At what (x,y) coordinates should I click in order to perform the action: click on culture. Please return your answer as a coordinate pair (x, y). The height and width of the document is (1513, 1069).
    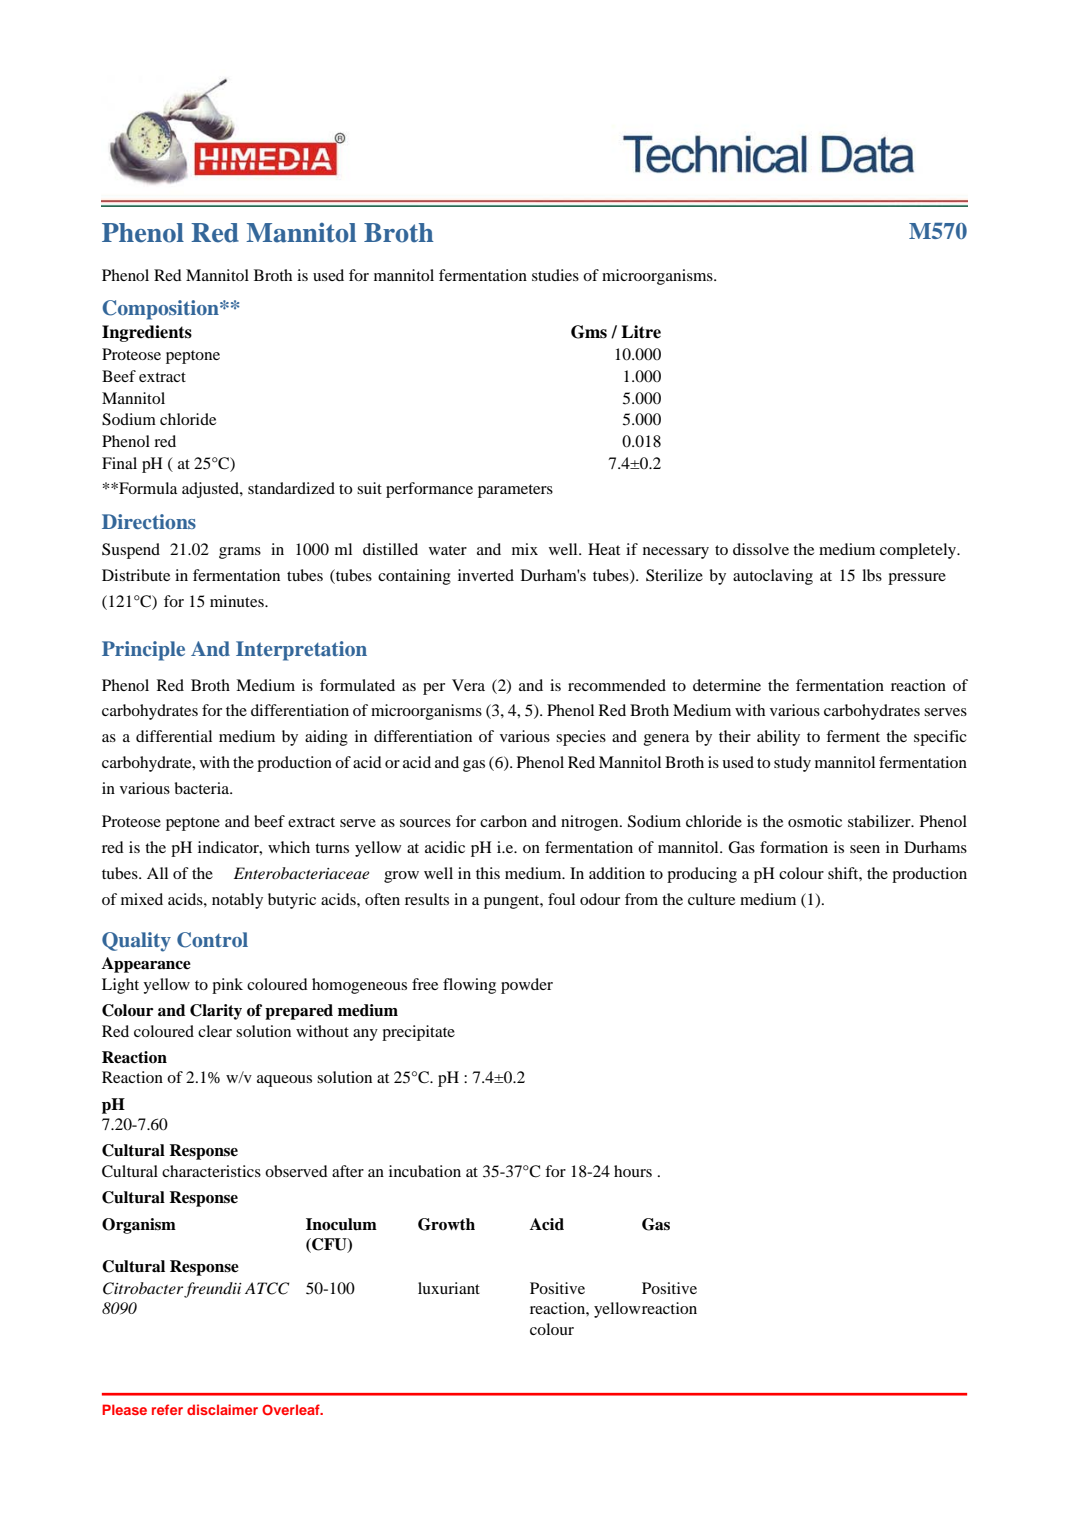
    Looking at the image, I should click on (711, 899).
